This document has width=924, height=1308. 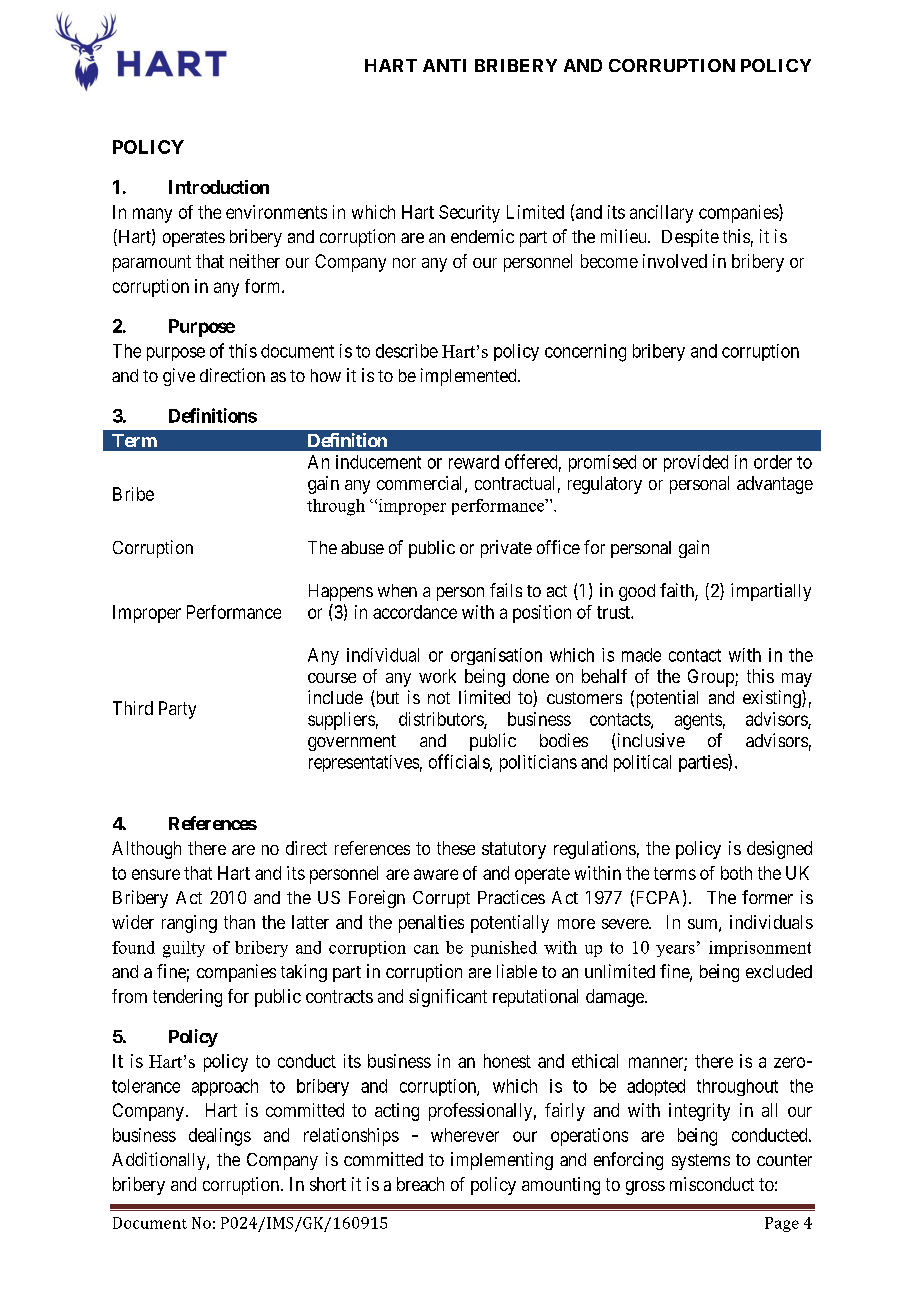 What do you see at coordinates (219, 187) in the document?
I see `Introduction` at bounding box center [219, 187].
